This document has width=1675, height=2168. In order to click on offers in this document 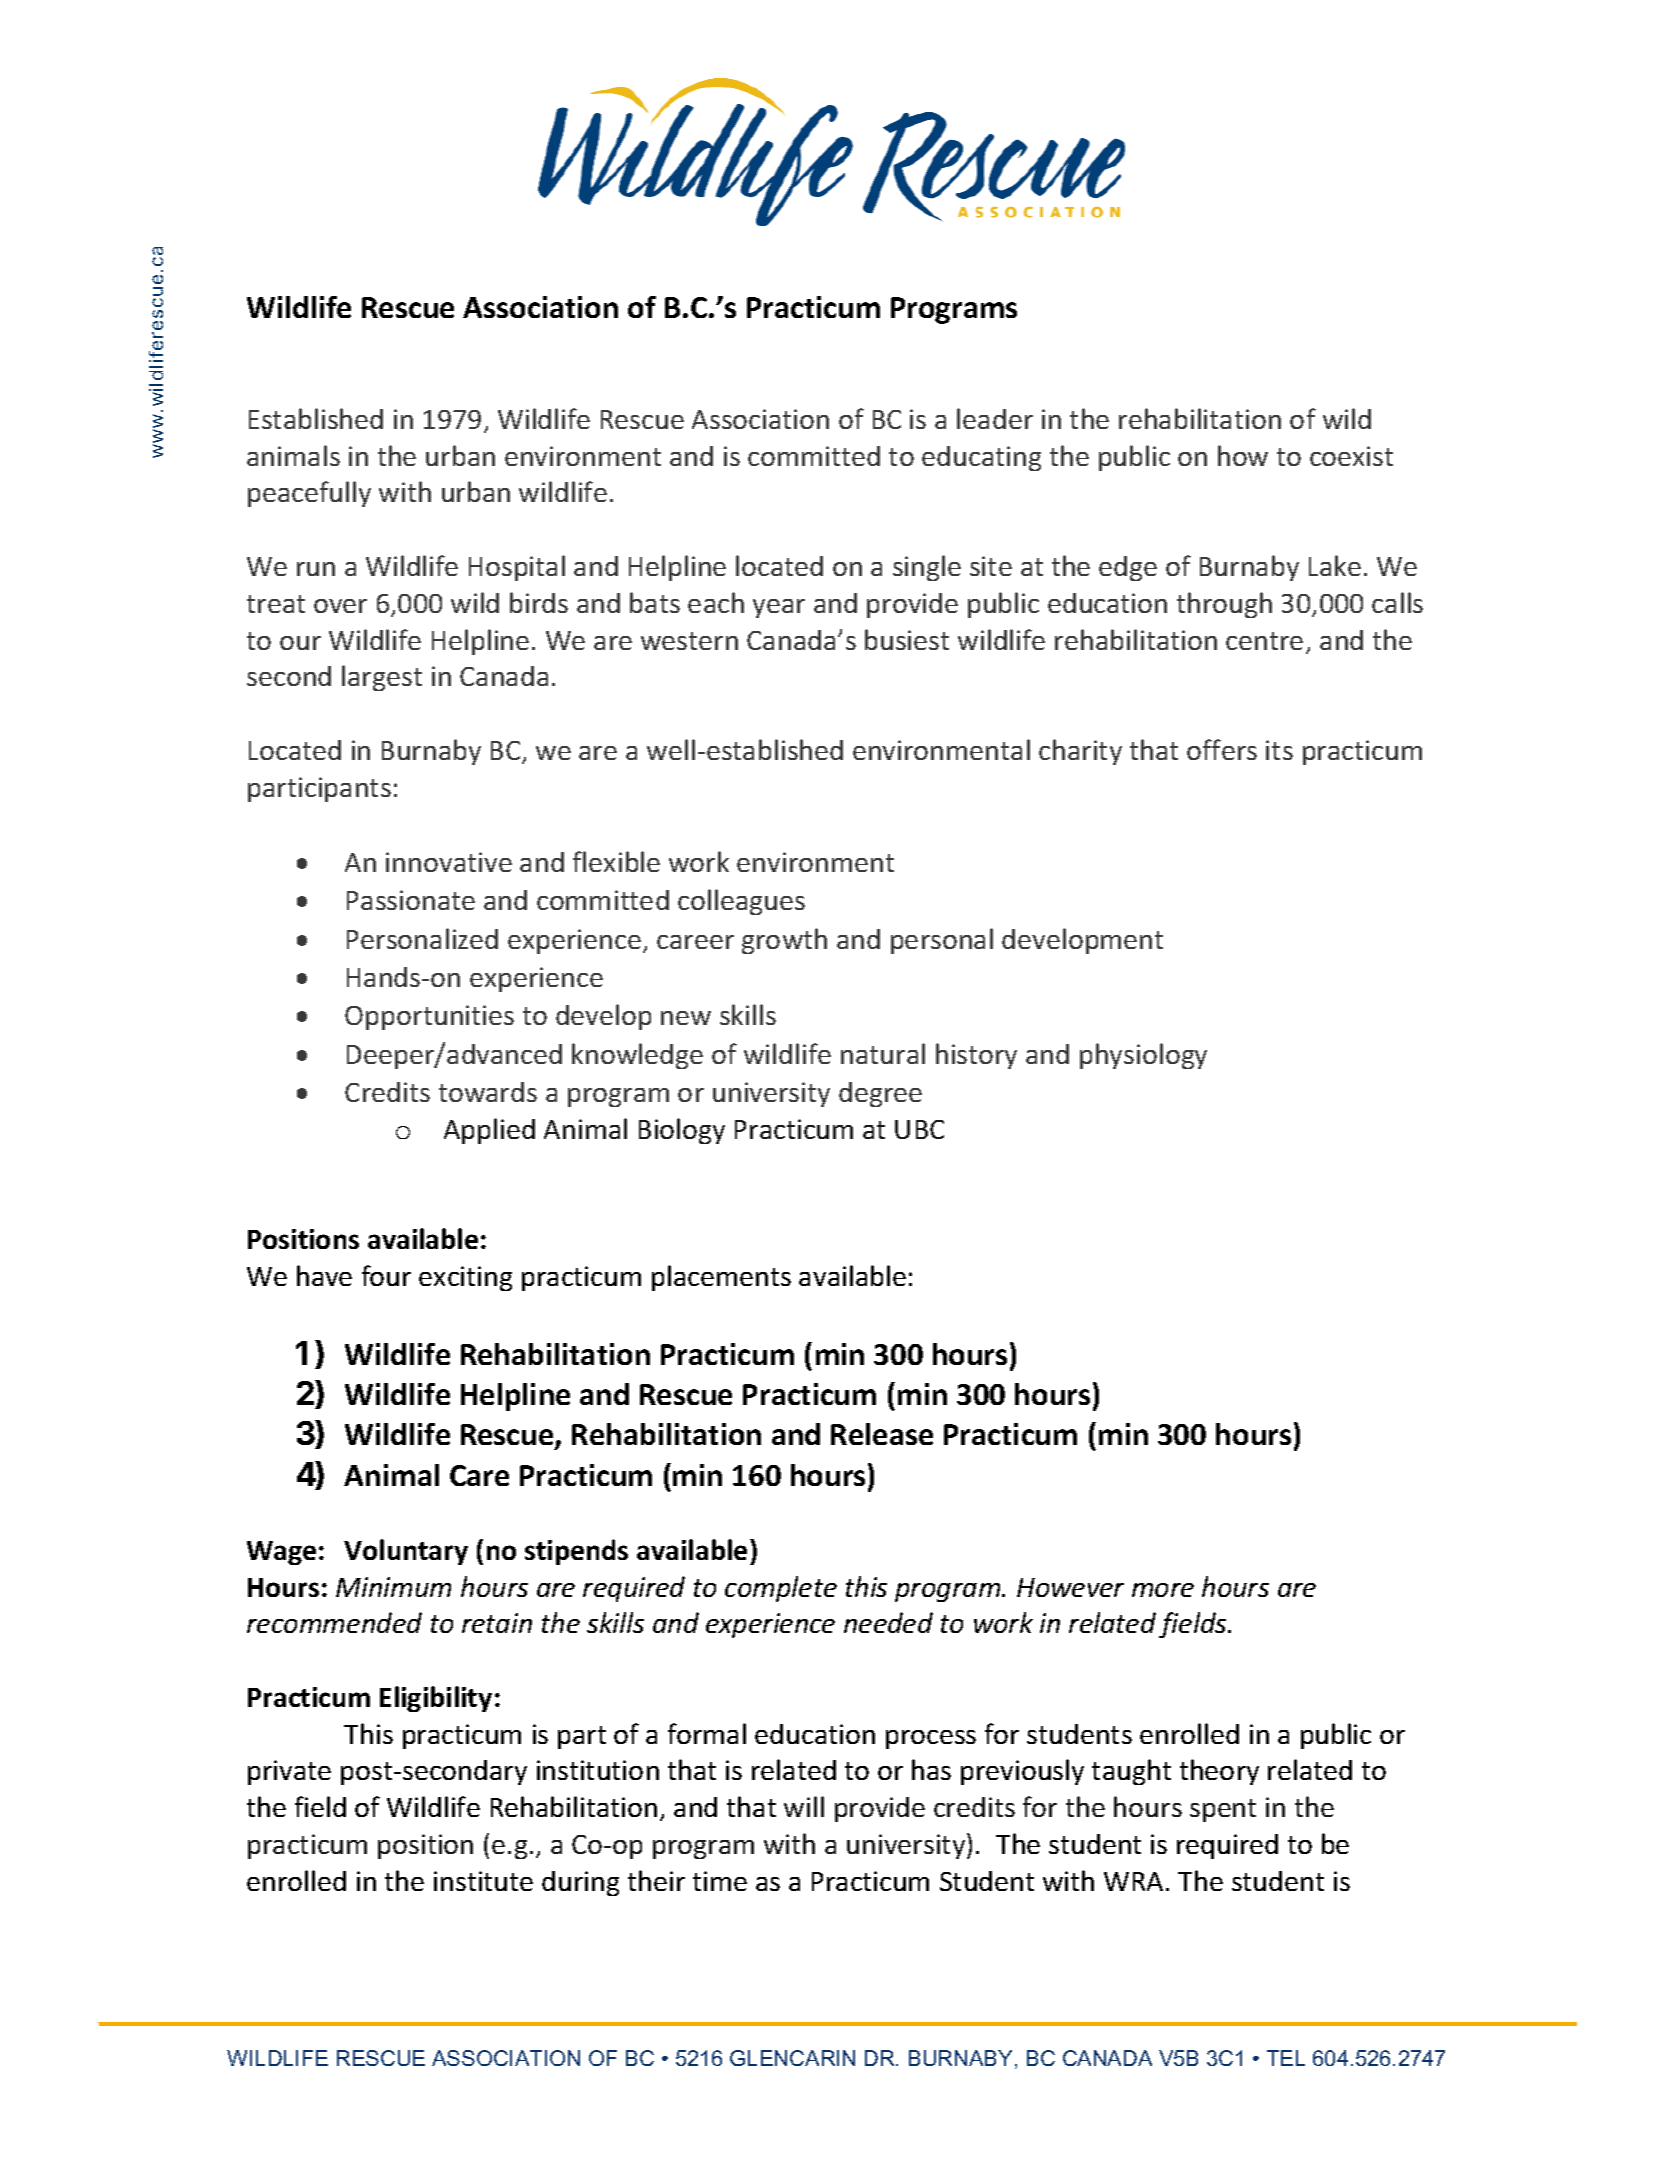, I will do `click(1222, 749)`.
